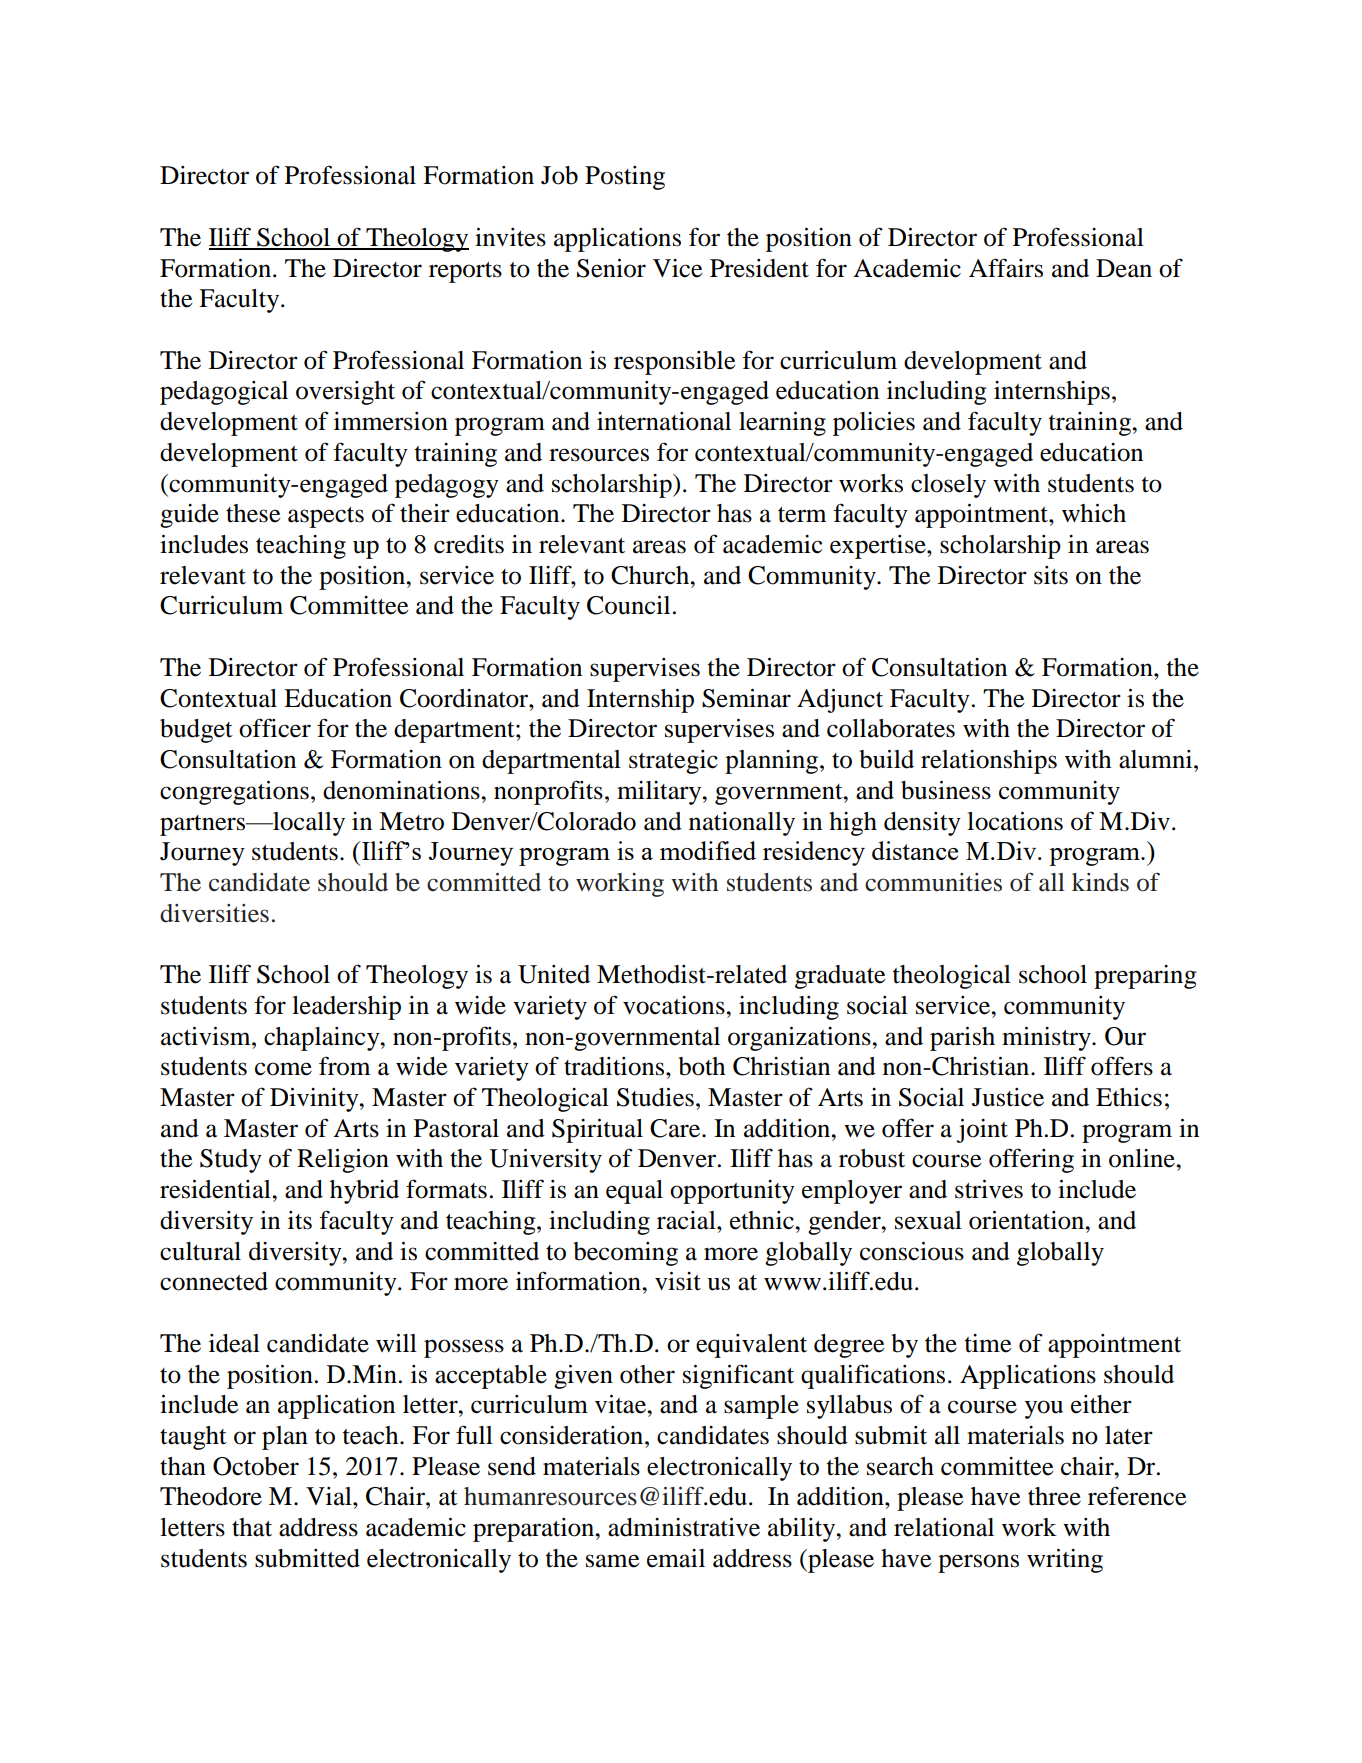 This image has height=1763, width=1362. What do you see at coordinates (330, 1496) in the image?
I see `Vial` at bounding box center [330, 1496].
